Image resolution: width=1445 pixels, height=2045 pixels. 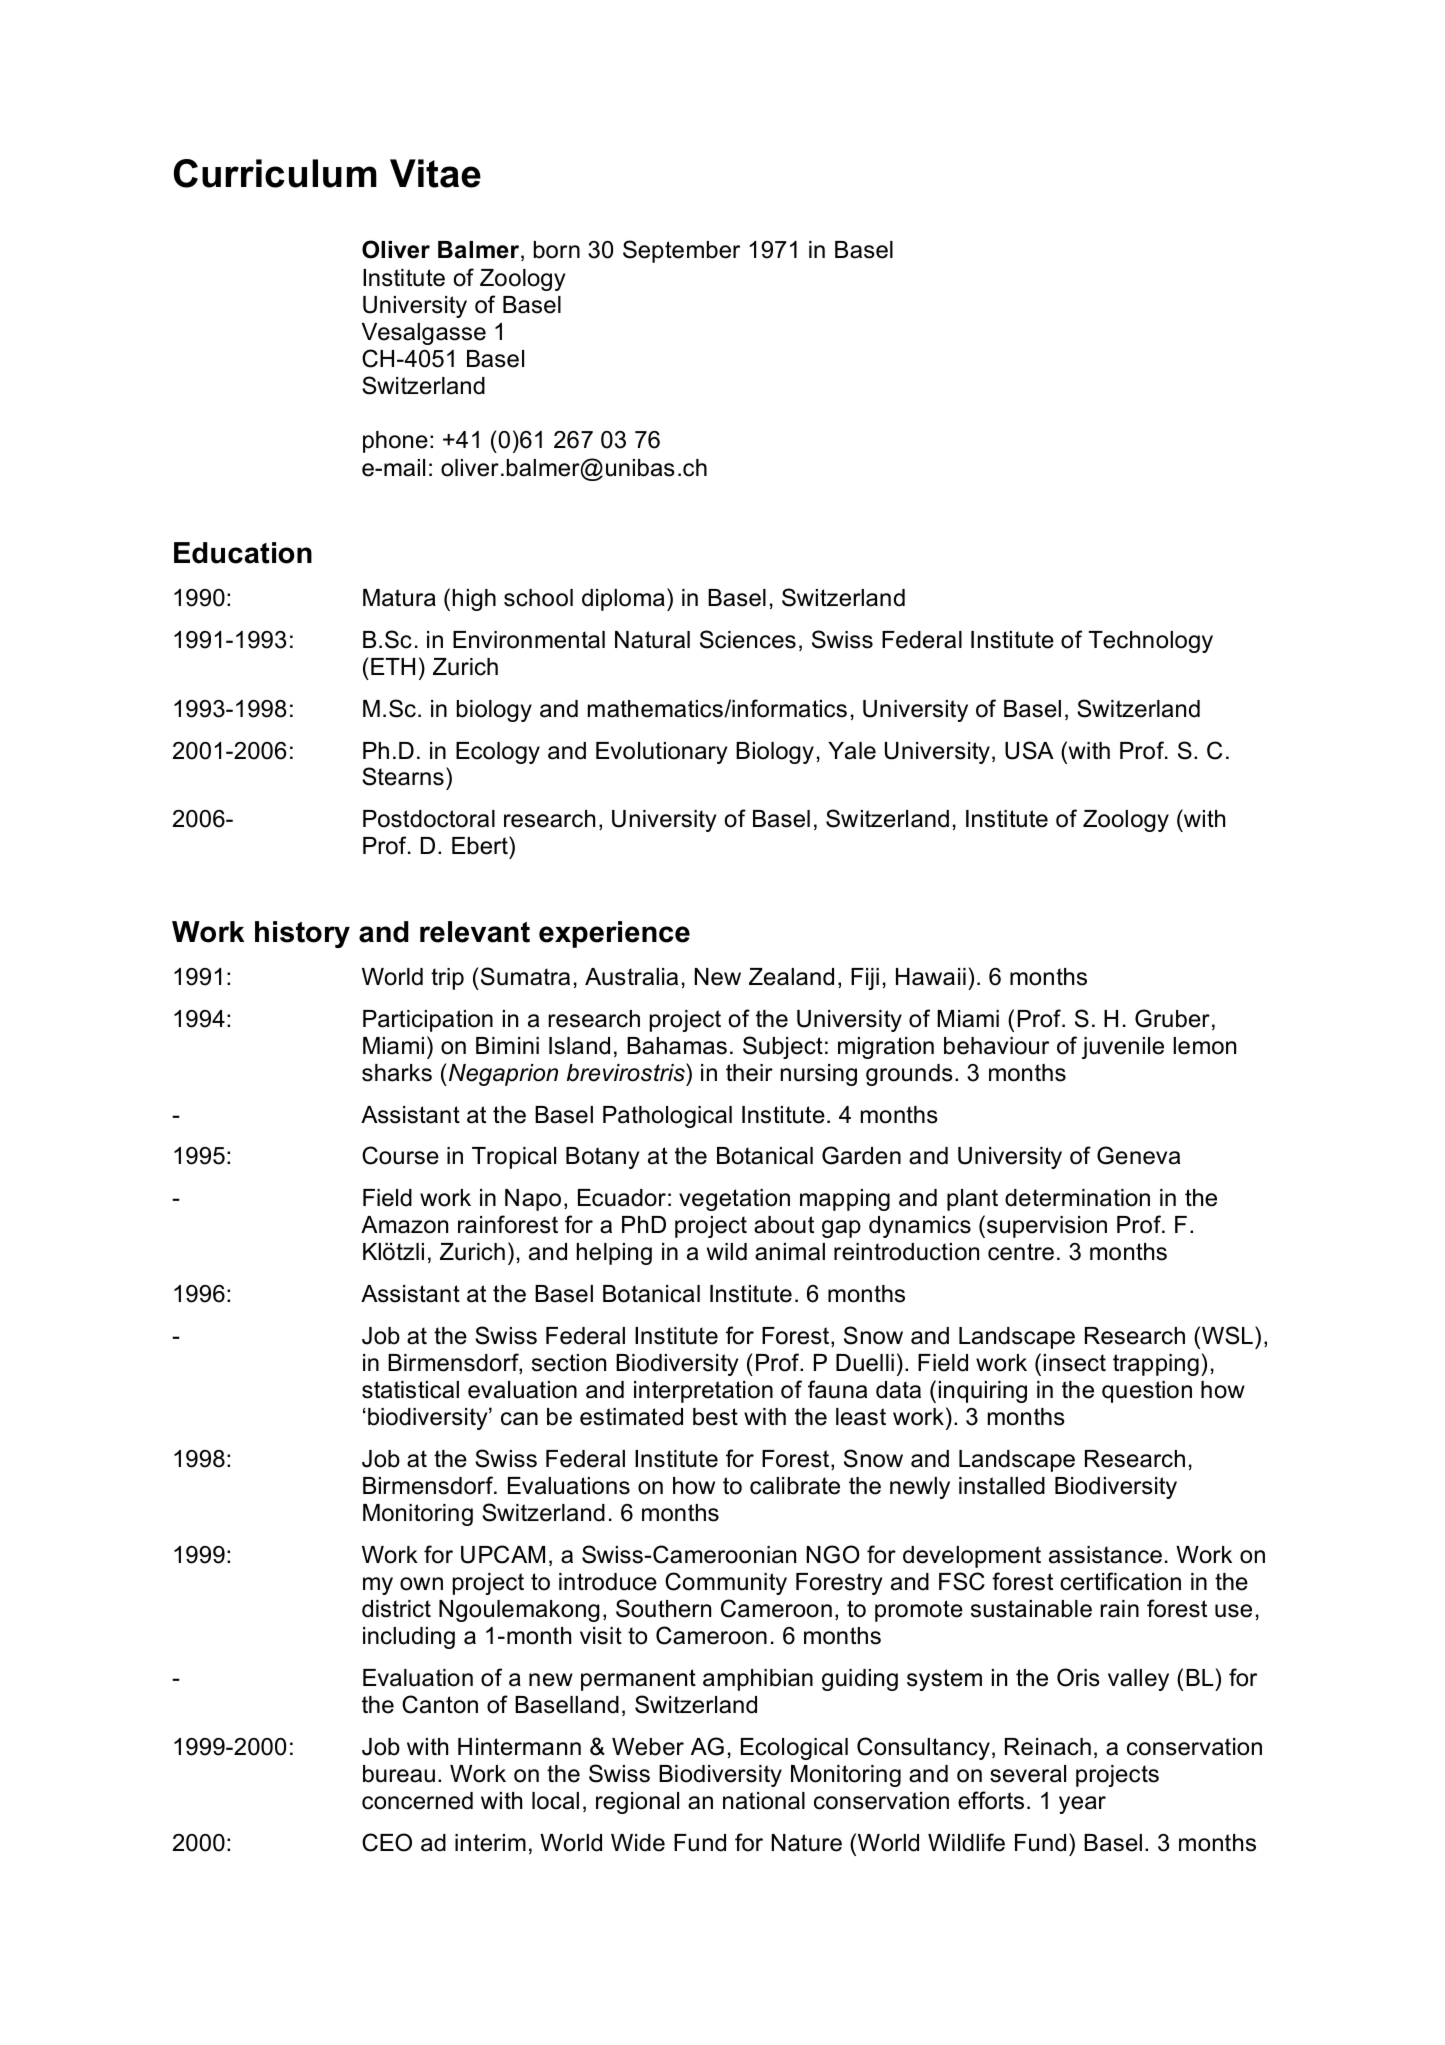 I want to click on Technology, so click(x=1151, y=642).
